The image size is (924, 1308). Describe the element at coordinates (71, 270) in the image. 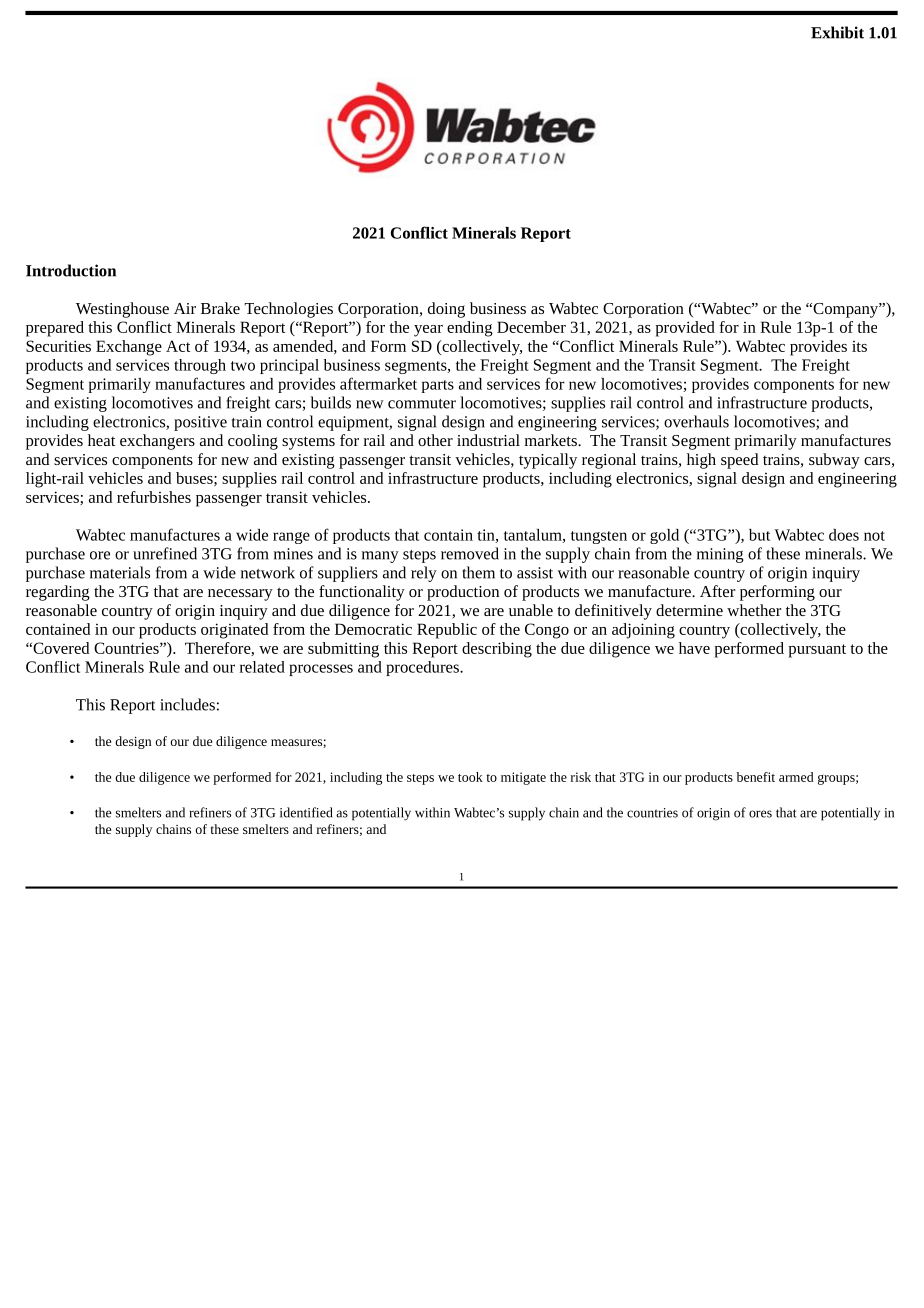

I see `Introduction` at that location.
